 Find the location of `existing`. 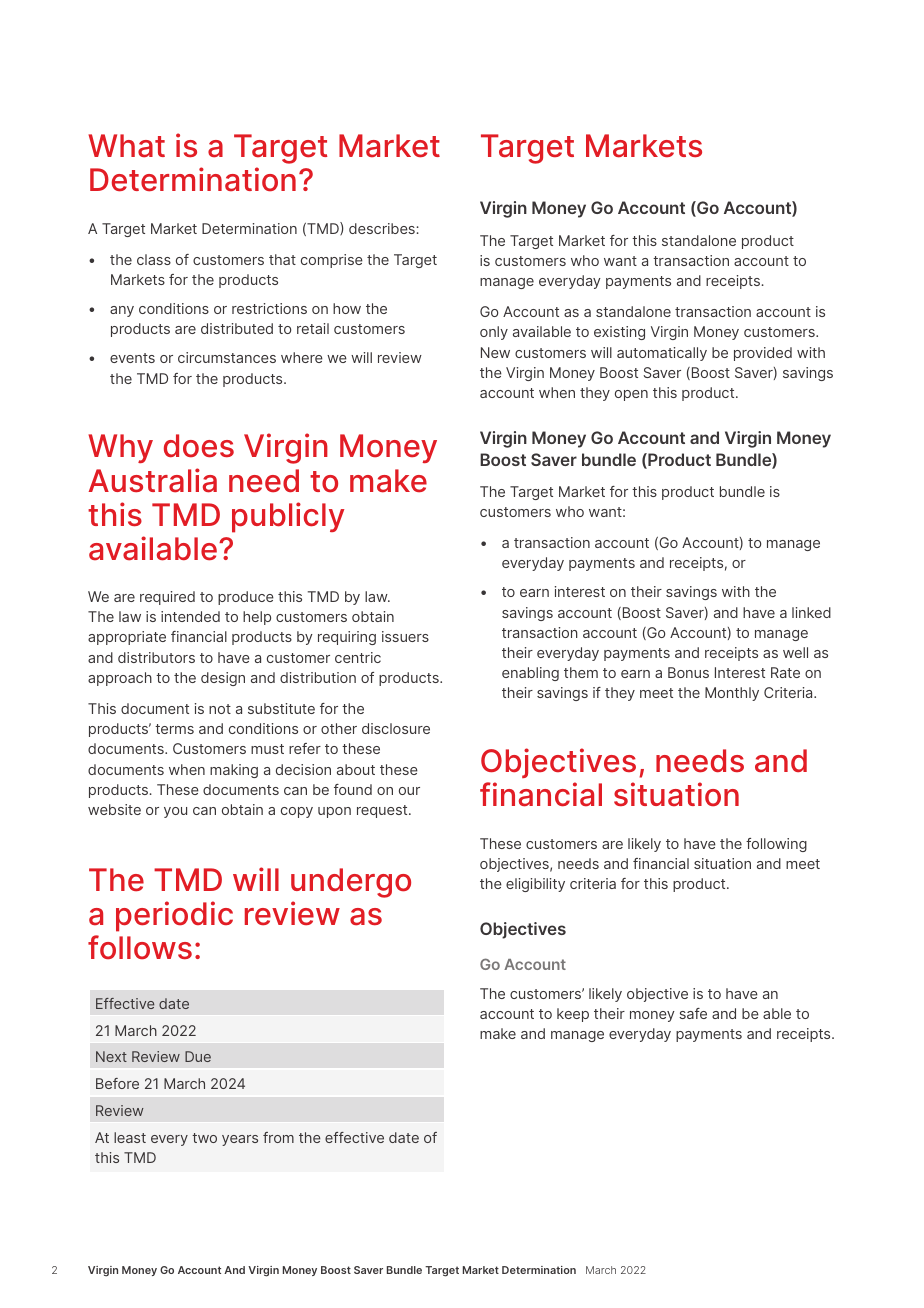

existing is located at coordinates (619, 333).
